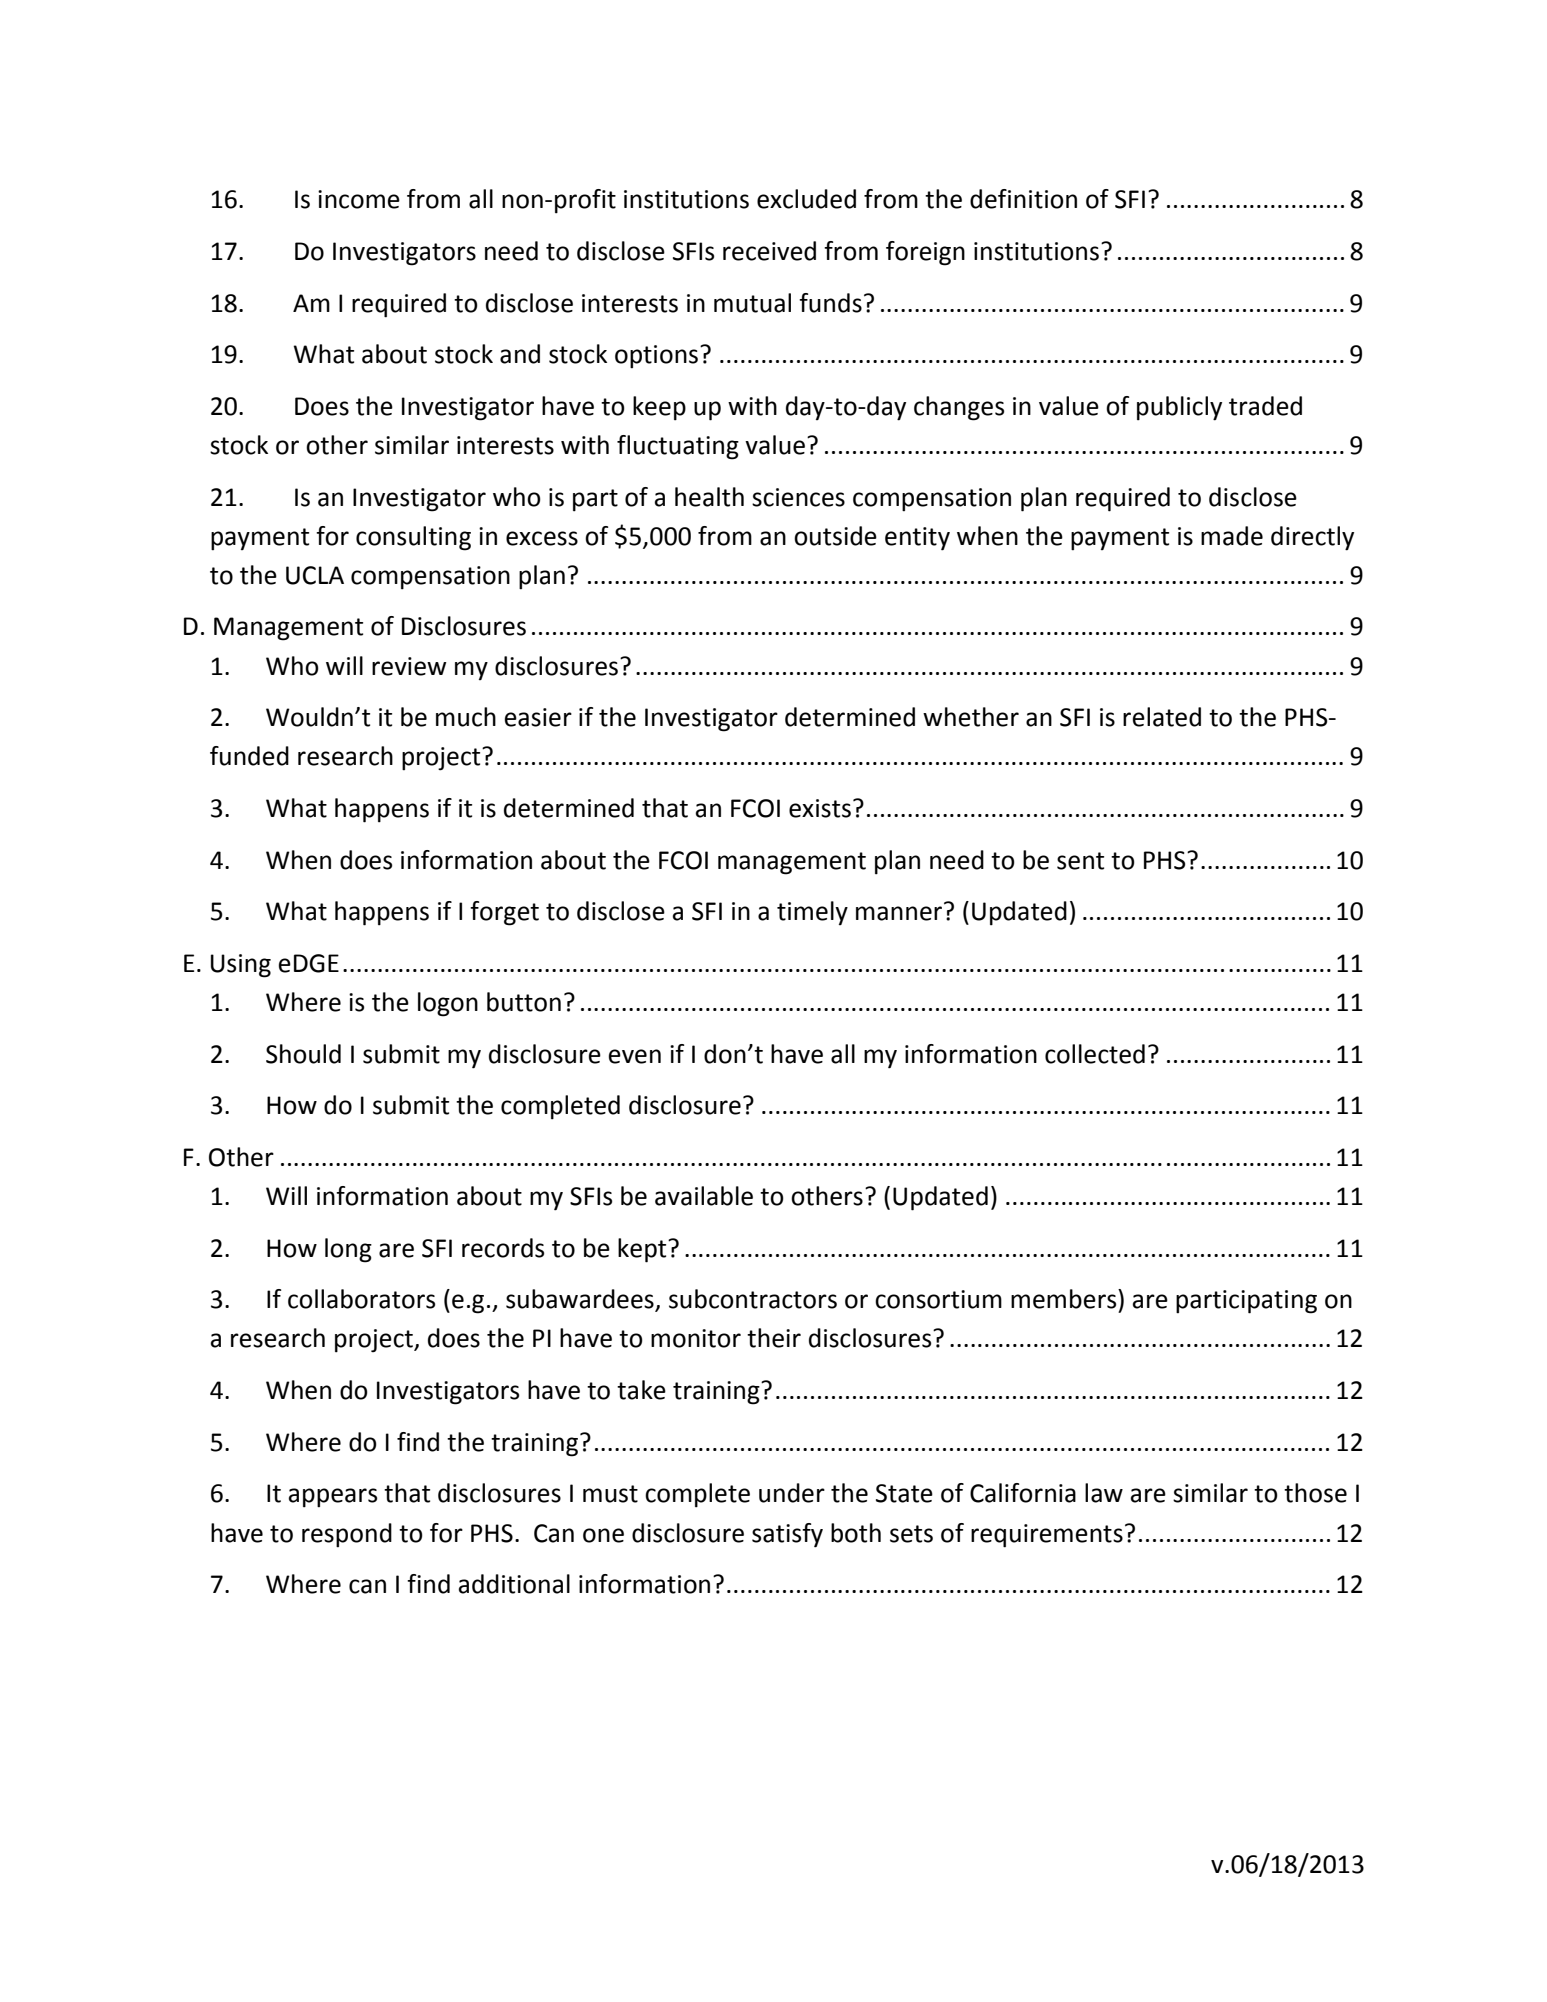 This image has height=2002, width=1547. What do you see at coordinates (1095, 1054) in the image?
I see `collected` at bounding box center [1095, 1054].
